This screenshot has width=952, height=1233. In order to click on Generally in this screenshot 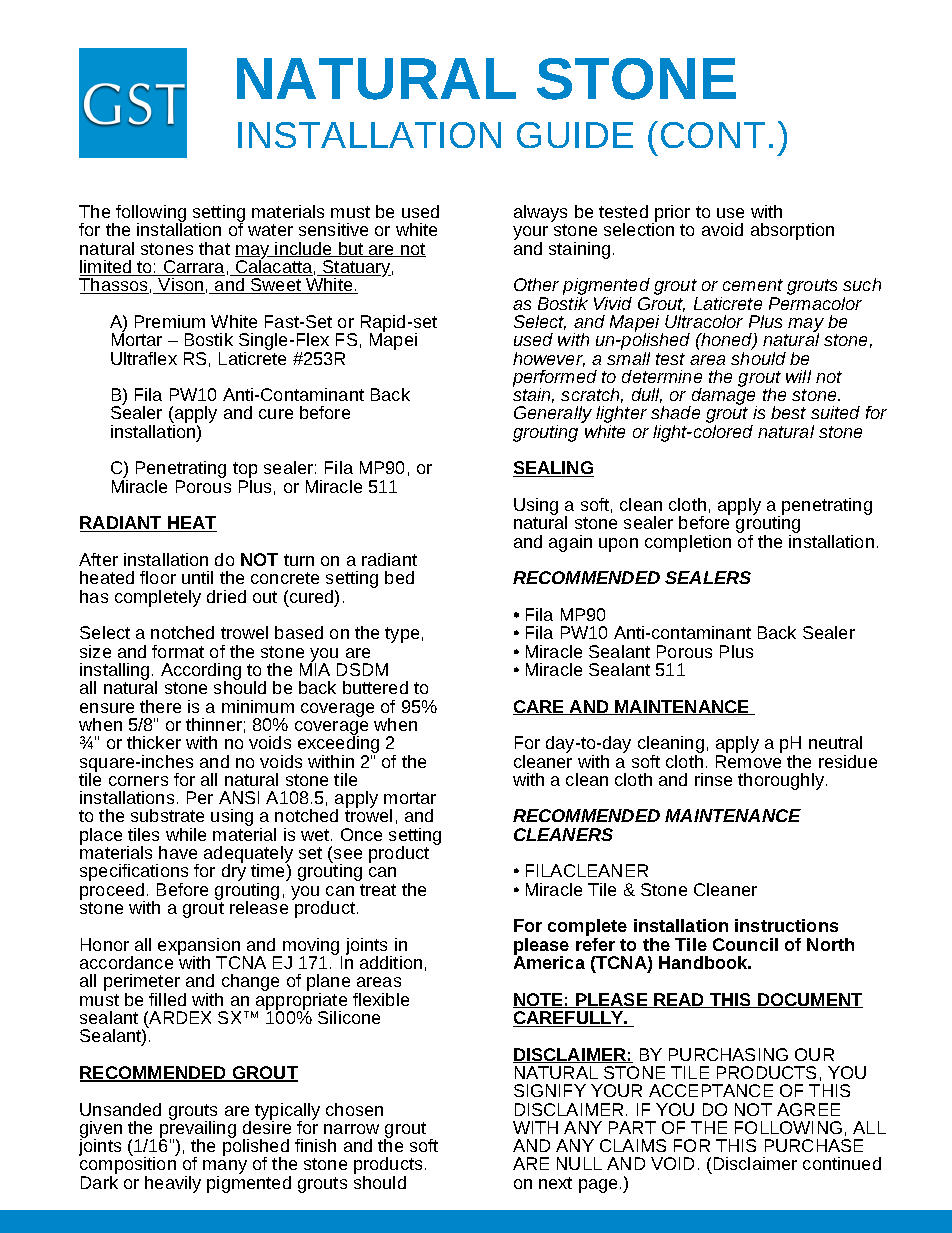, I will do `click(553, 416)`.
